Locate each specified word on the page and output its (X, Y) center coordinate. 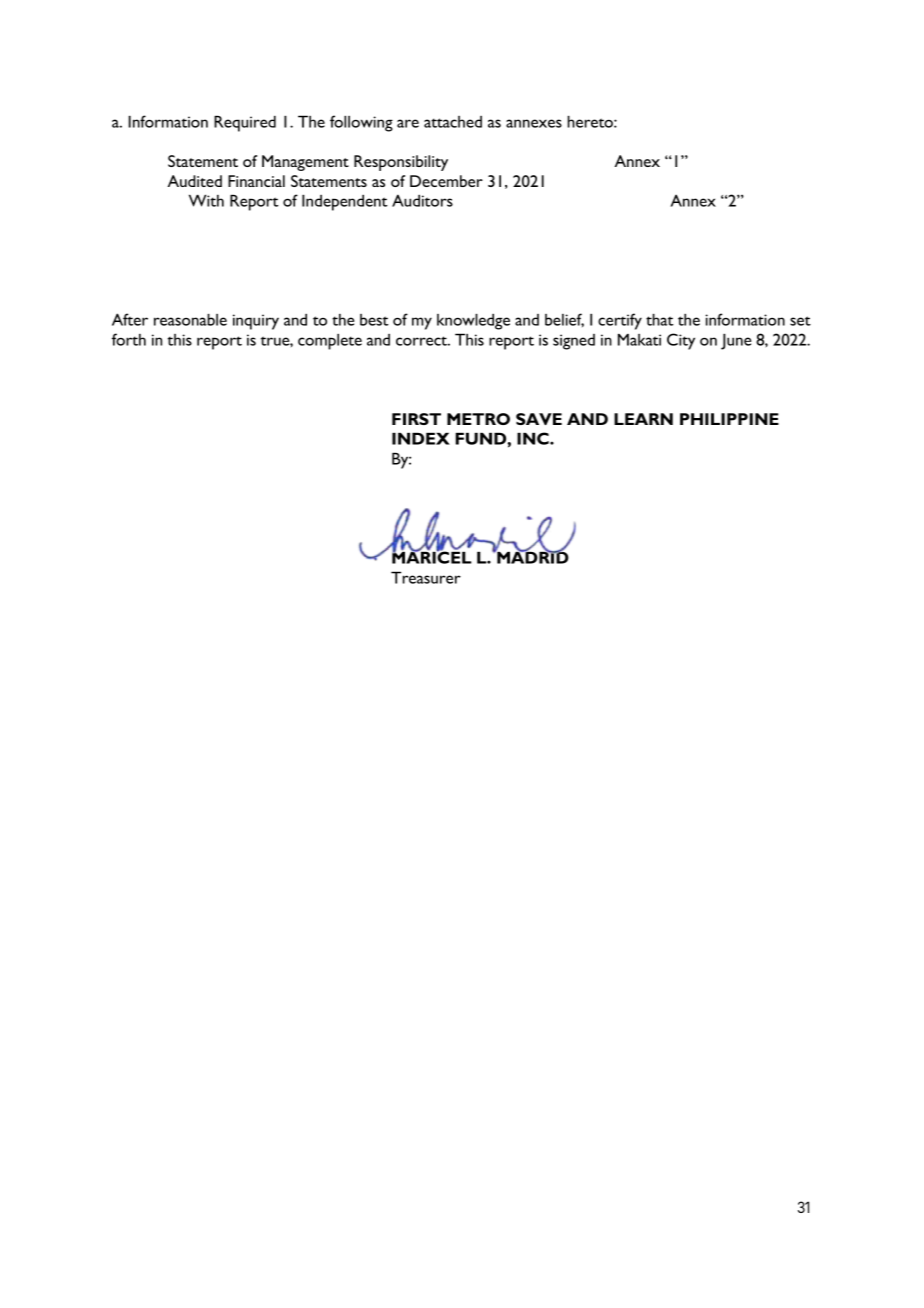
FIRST (416, 419)
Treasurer (426, 577)
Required (245, 123)
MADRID (532, 557)
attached (453, 122)
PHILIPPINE (729, 419)
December (446, 181)
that (660, 319)
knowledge (473, 321)
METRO (478, 419)
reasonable (190, 319)
